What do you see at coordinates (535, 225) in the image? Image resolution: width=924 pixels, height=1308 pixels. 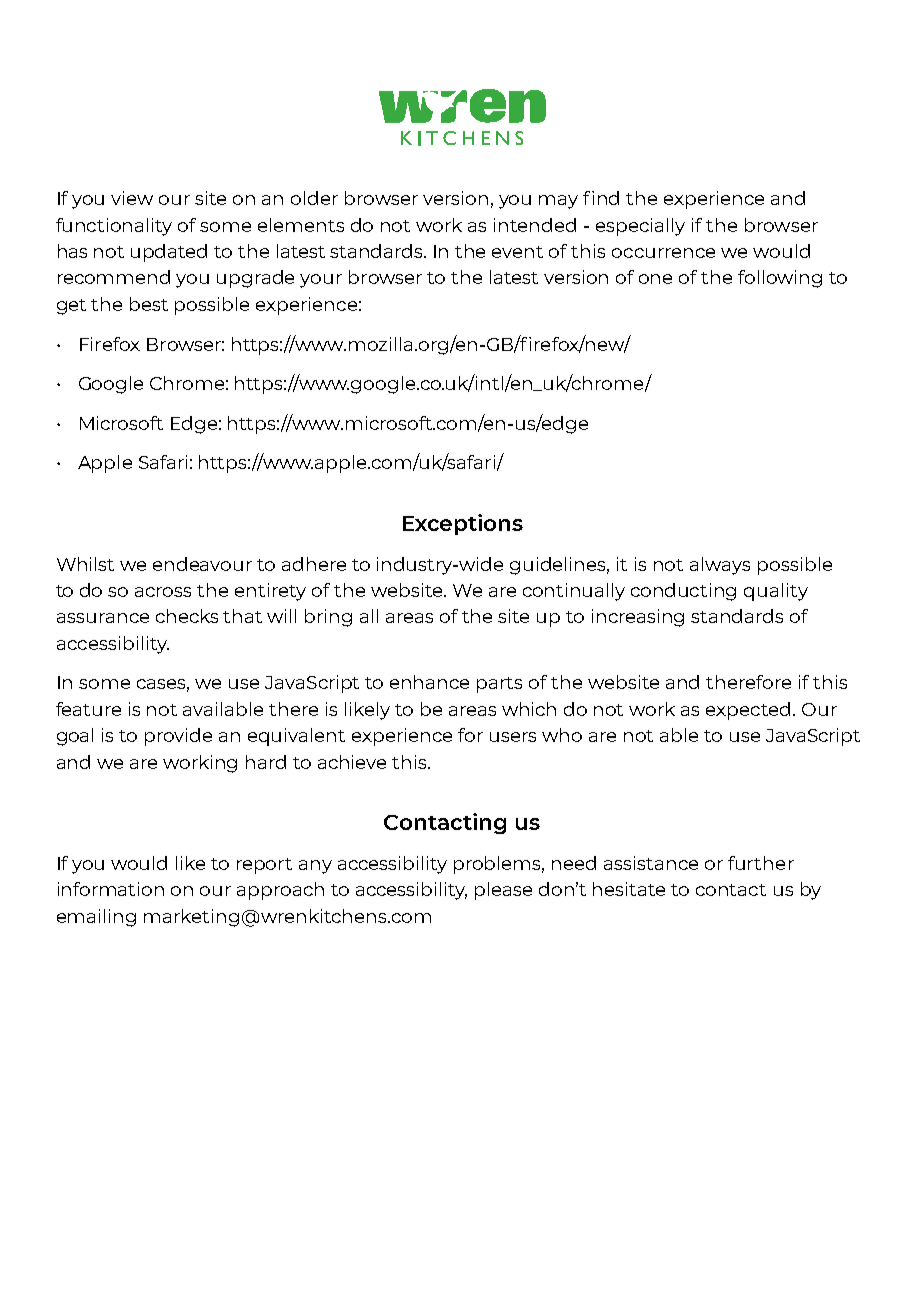 I see `intended` at bounding box center [535, 225].
